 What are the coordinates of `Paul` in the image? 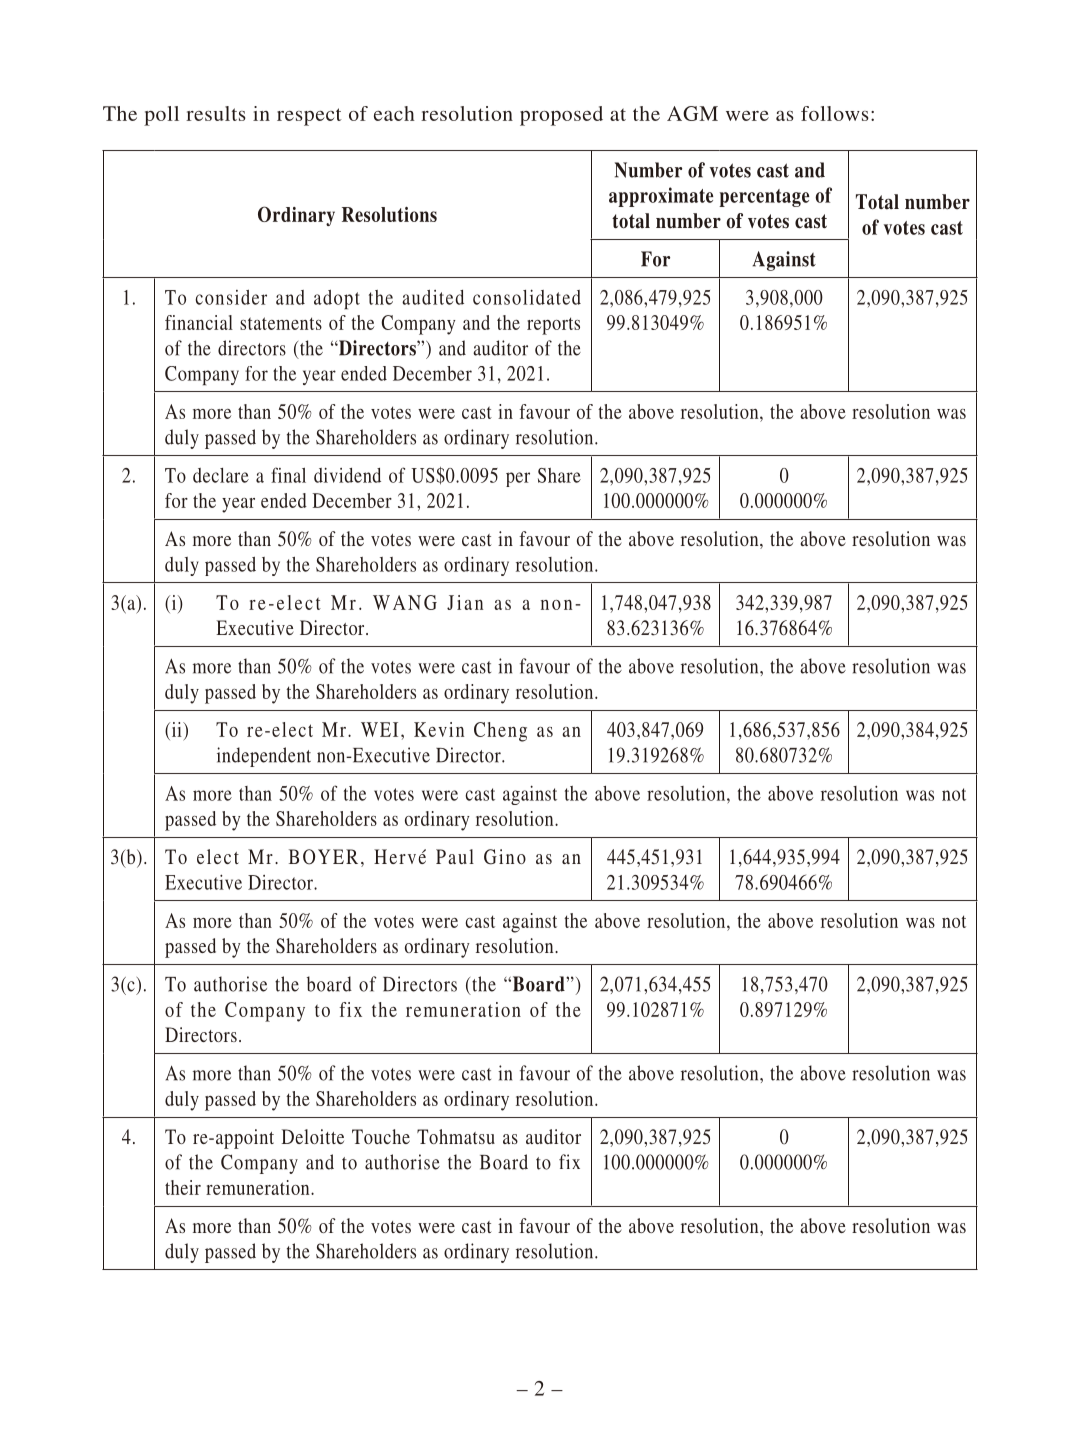 It's located at (455, 856).
